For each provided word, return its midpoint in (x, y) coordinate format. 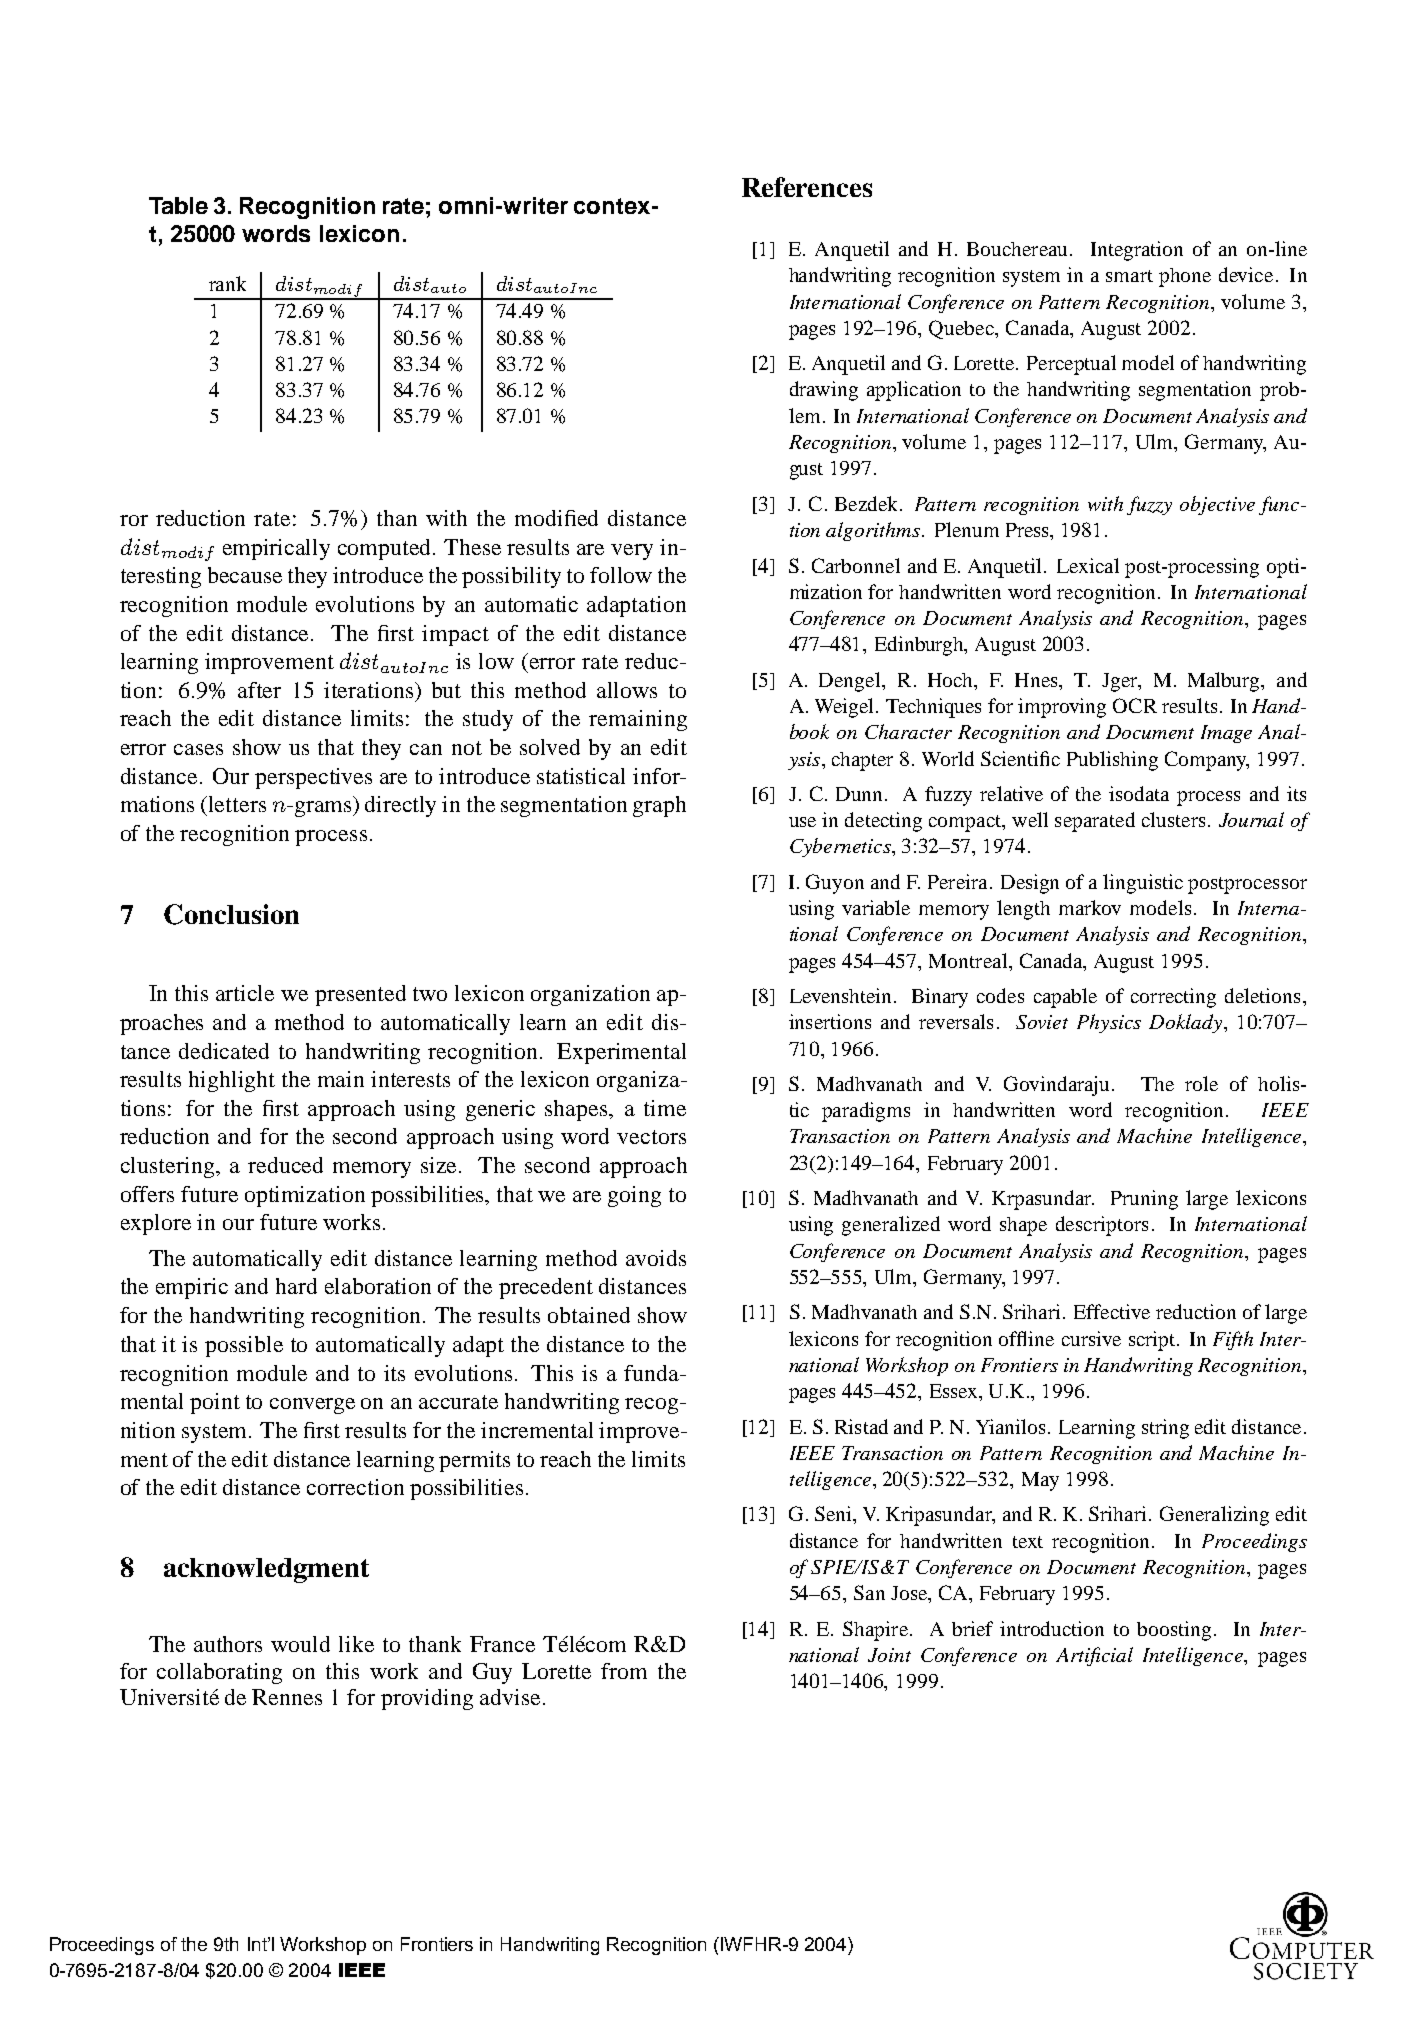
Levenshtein (842, 995)
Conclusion (231, 914)
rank (227, 283)
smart (1129, 276)
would (300, 1644)
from (624, 1671)
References (807, 187)
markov (1090, 907)
